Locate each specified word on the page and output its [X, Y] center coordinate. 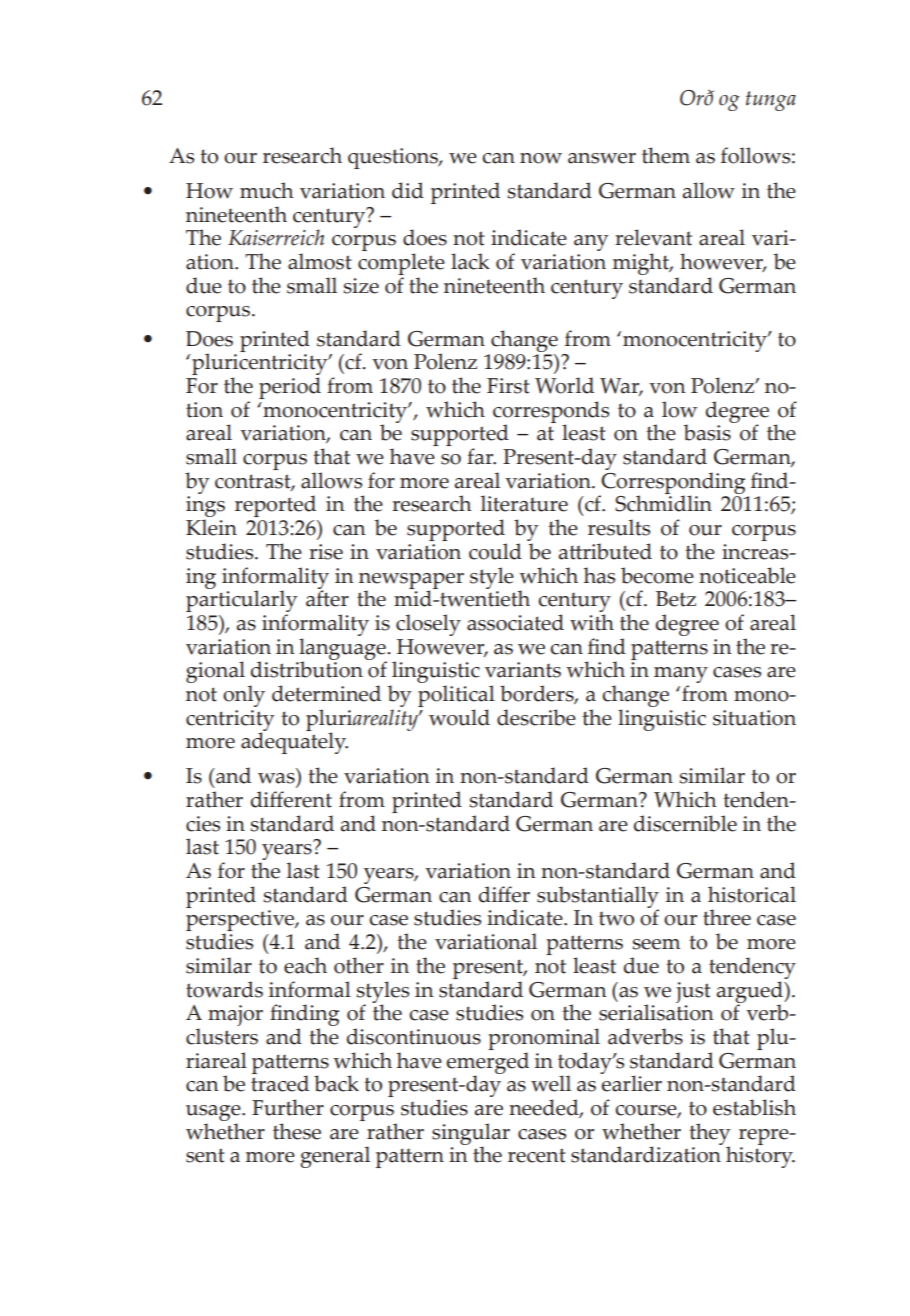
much [267, 190]
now [541, 158]
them [666, 155]
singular [471, 1135]
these [297, 1131]
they [709, 1135]
